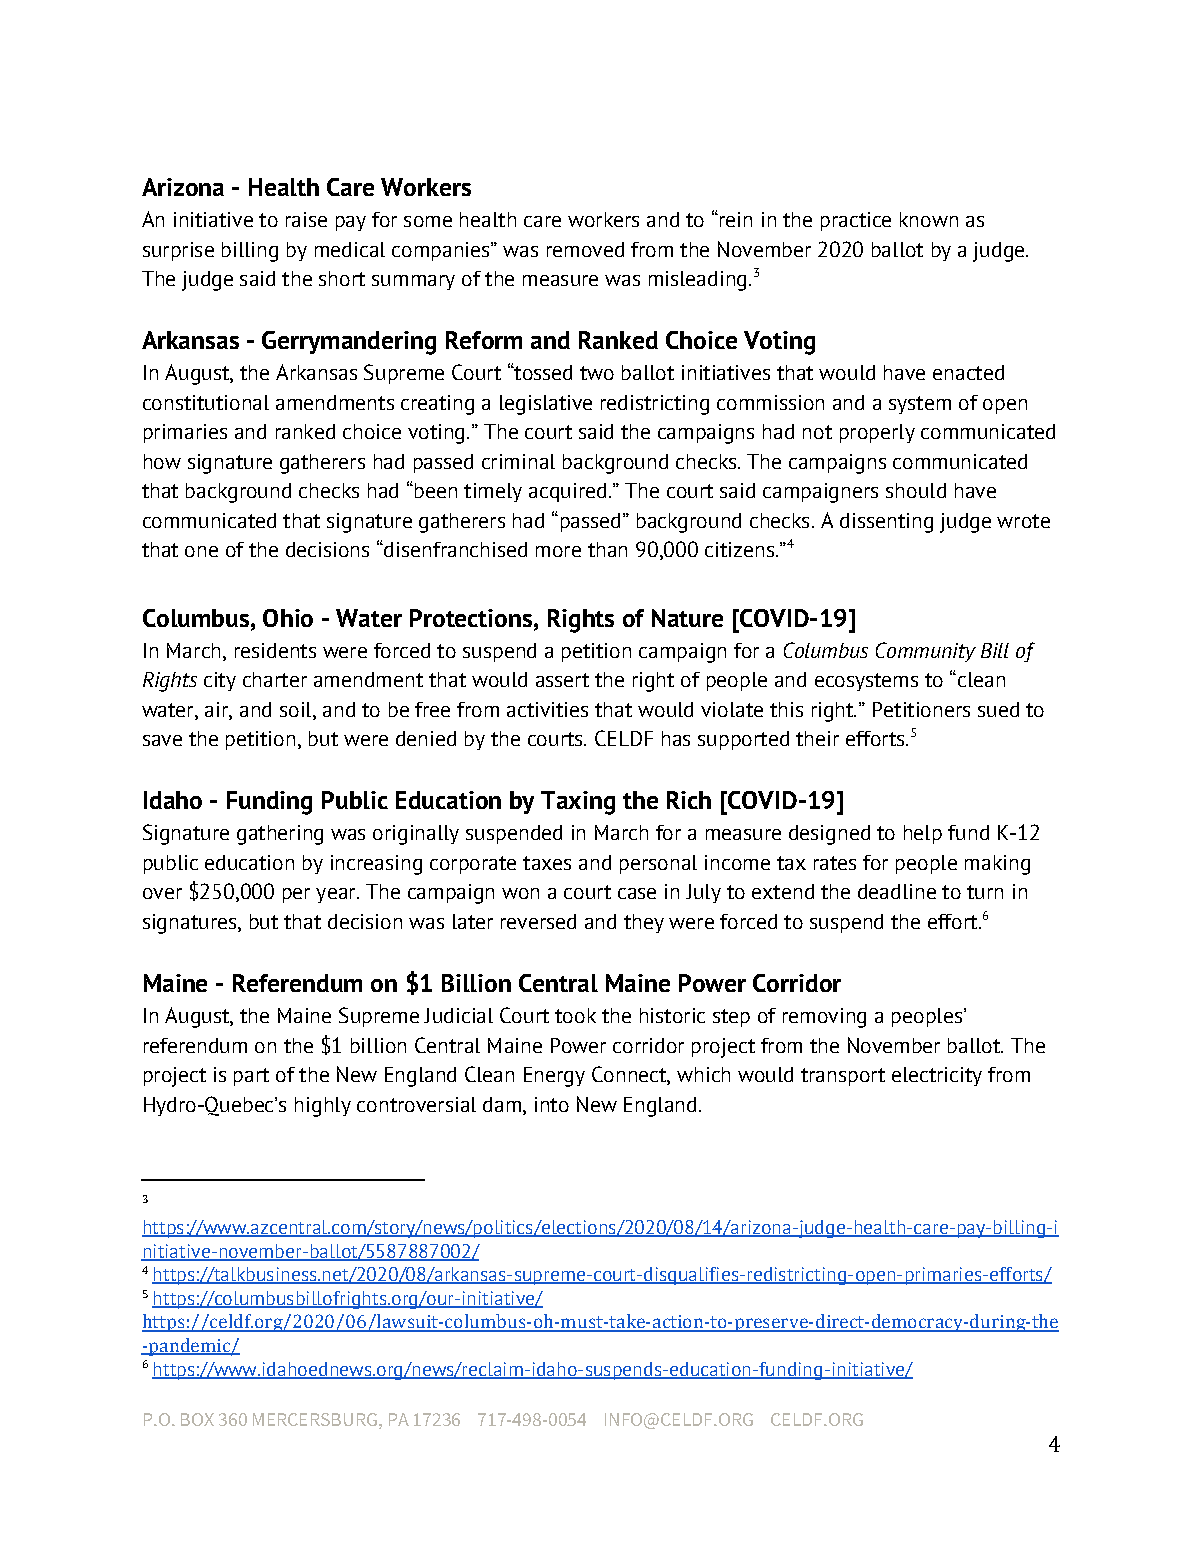 This screenshot has height=1557, width=1203. I want to click on transport, so click(843, 1077).
